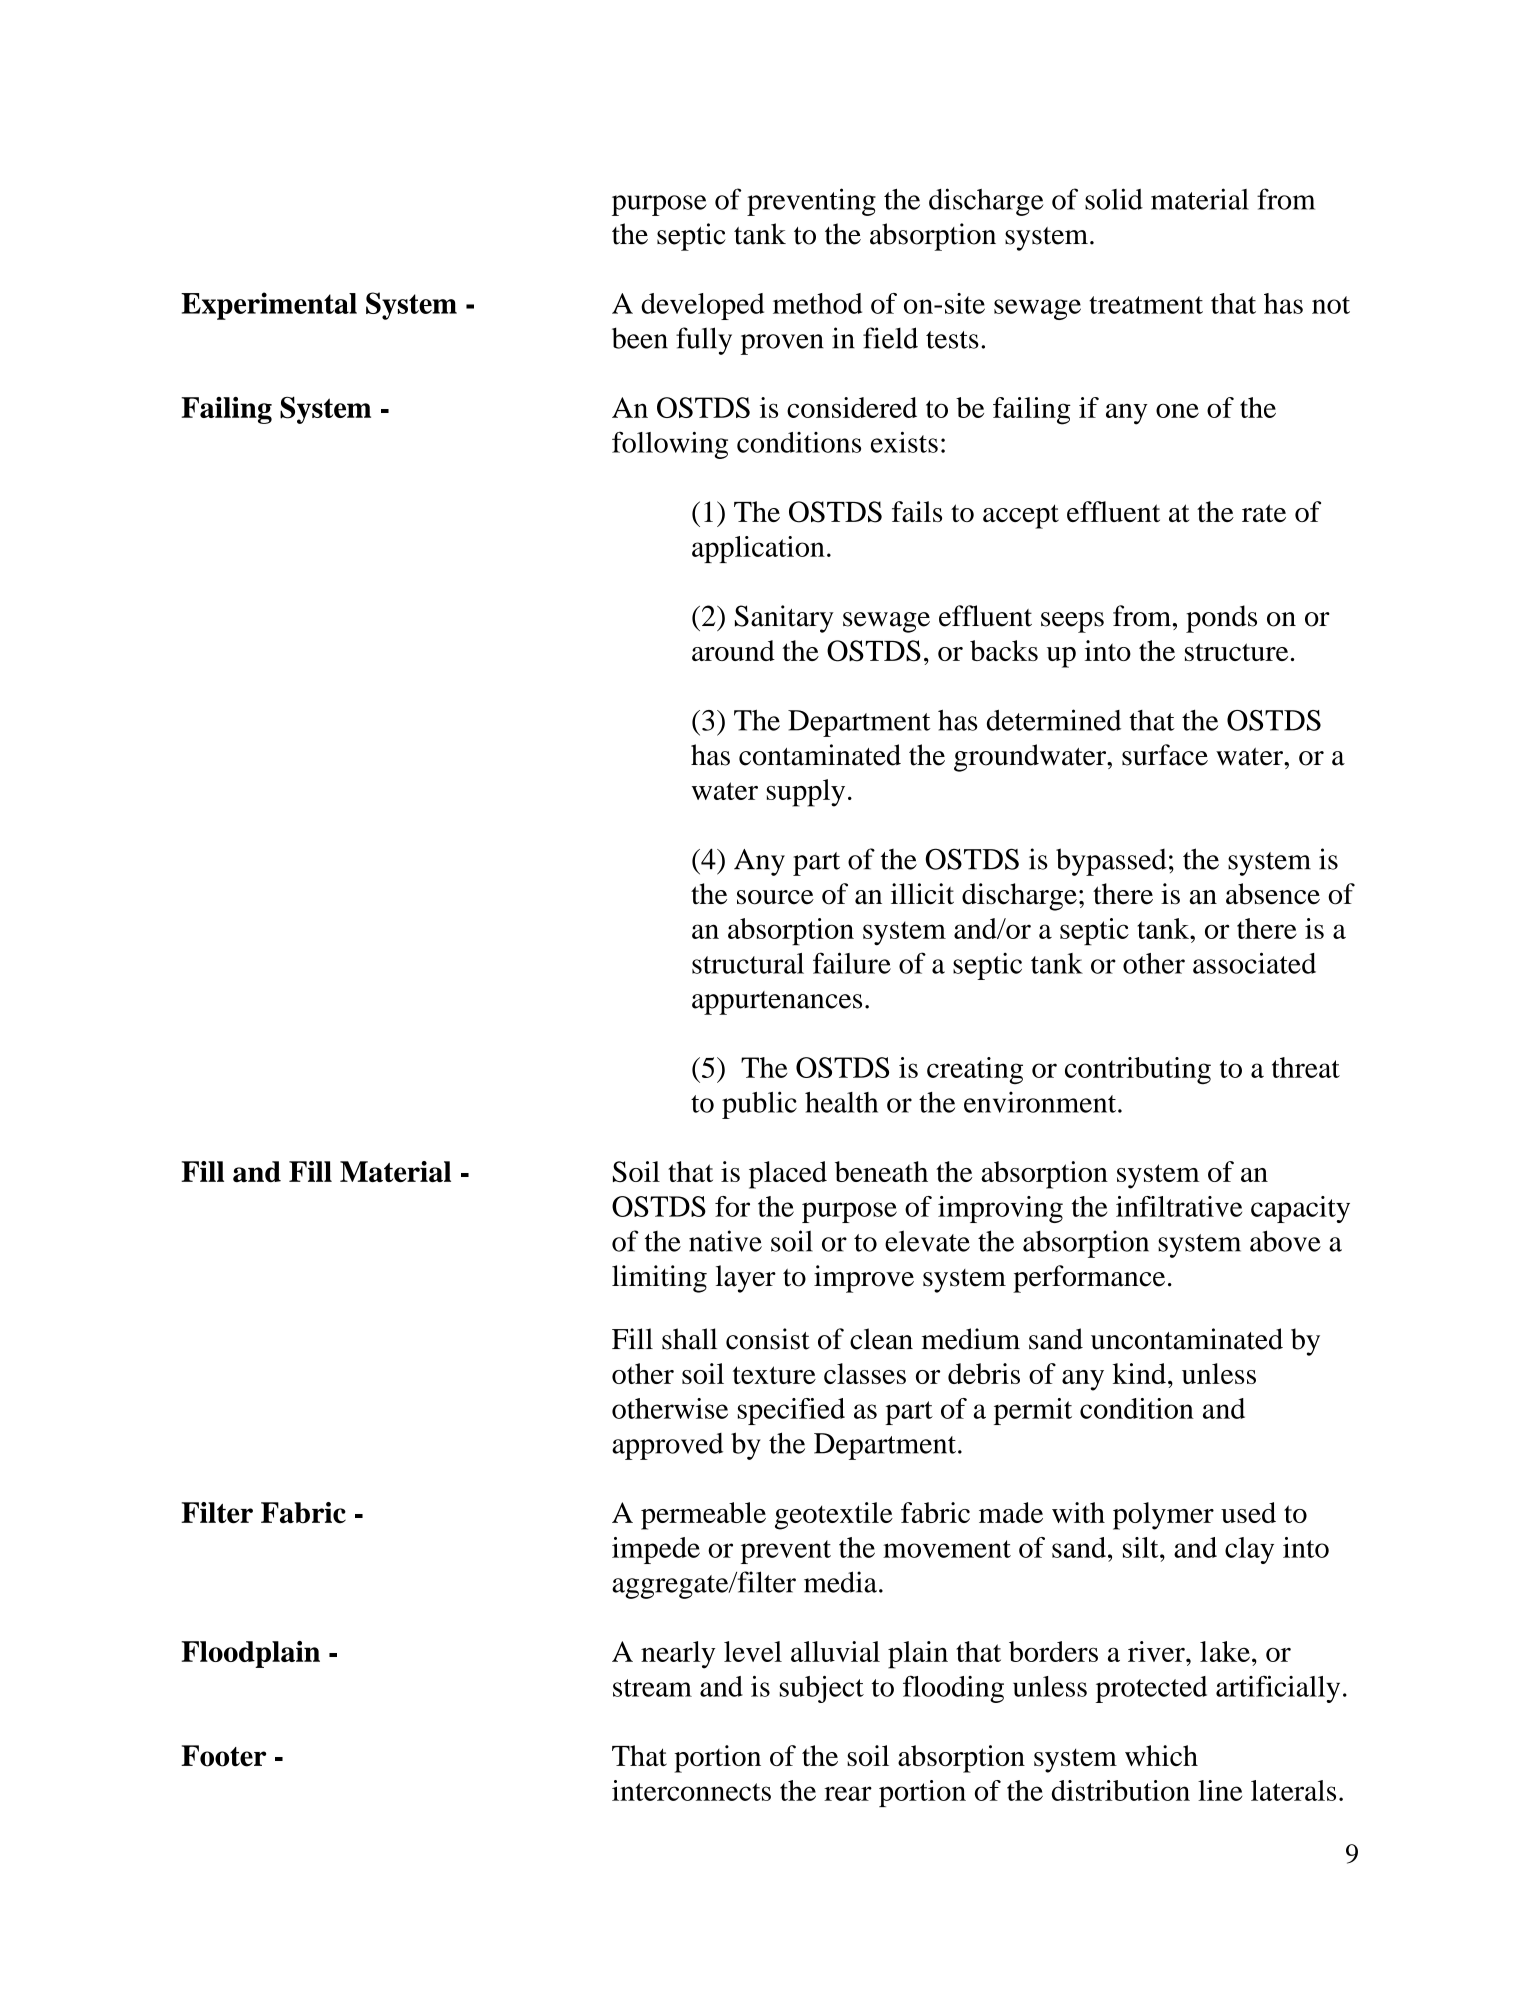 This screenshot has height=1993, width=1540. Describe the element at coordinates (1254, 963) in the screenshot. I see `associated` at that location.
